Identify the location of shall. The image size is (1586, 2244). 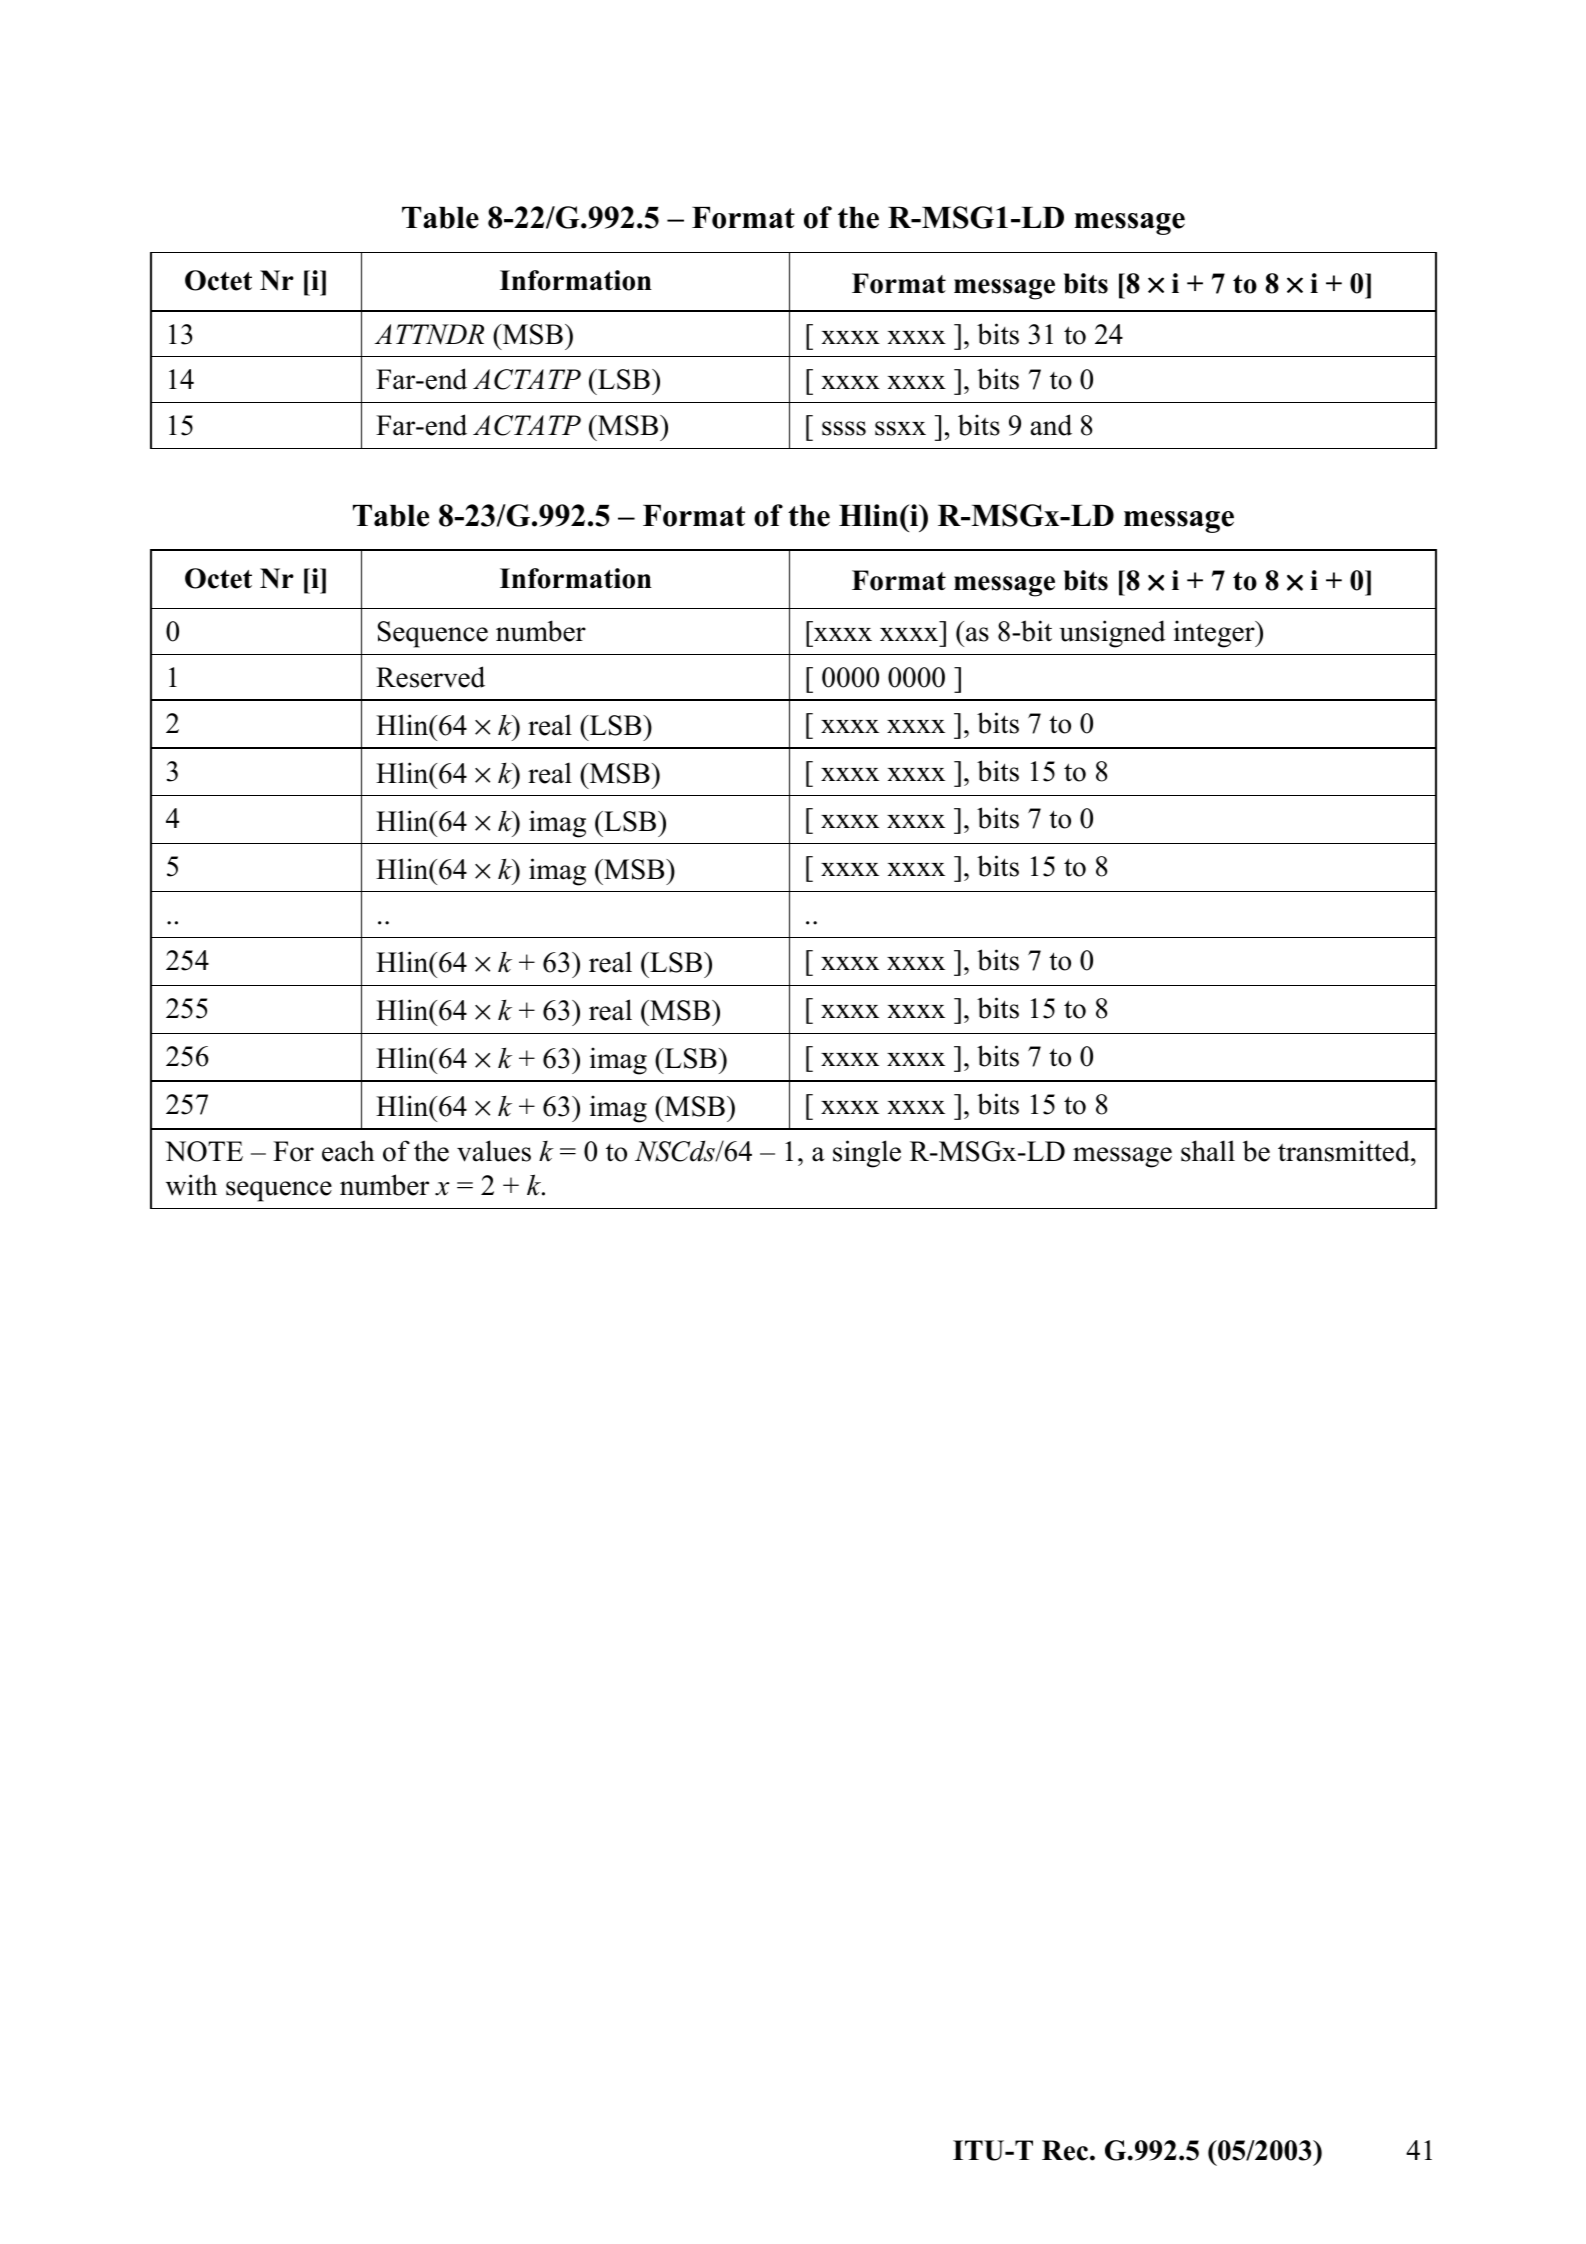
(1208, 1151).
